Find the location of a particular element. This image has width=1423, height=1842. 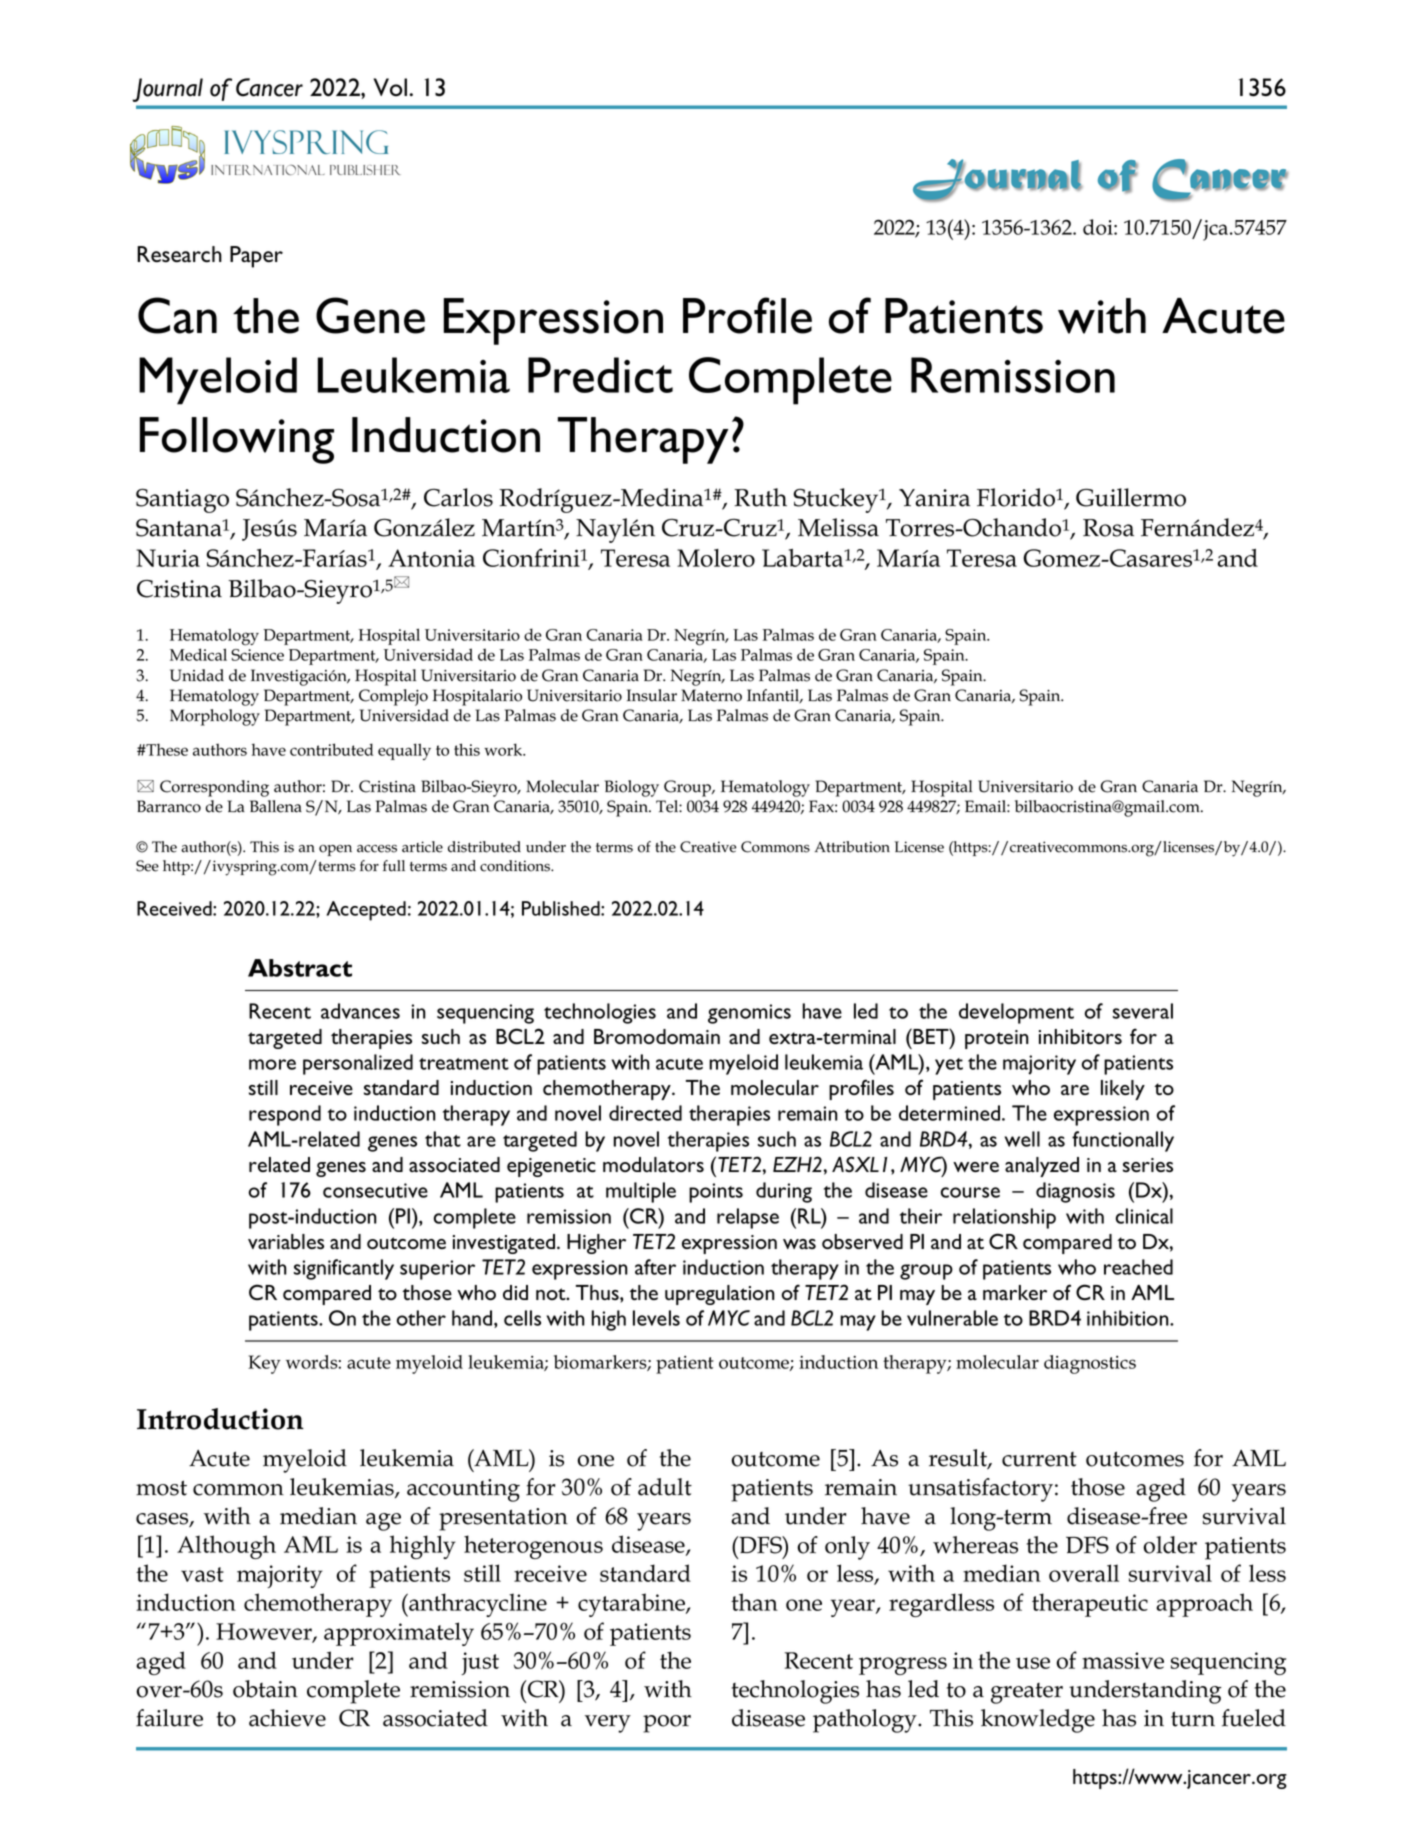

poor is located at coordinates (667, 1724).
